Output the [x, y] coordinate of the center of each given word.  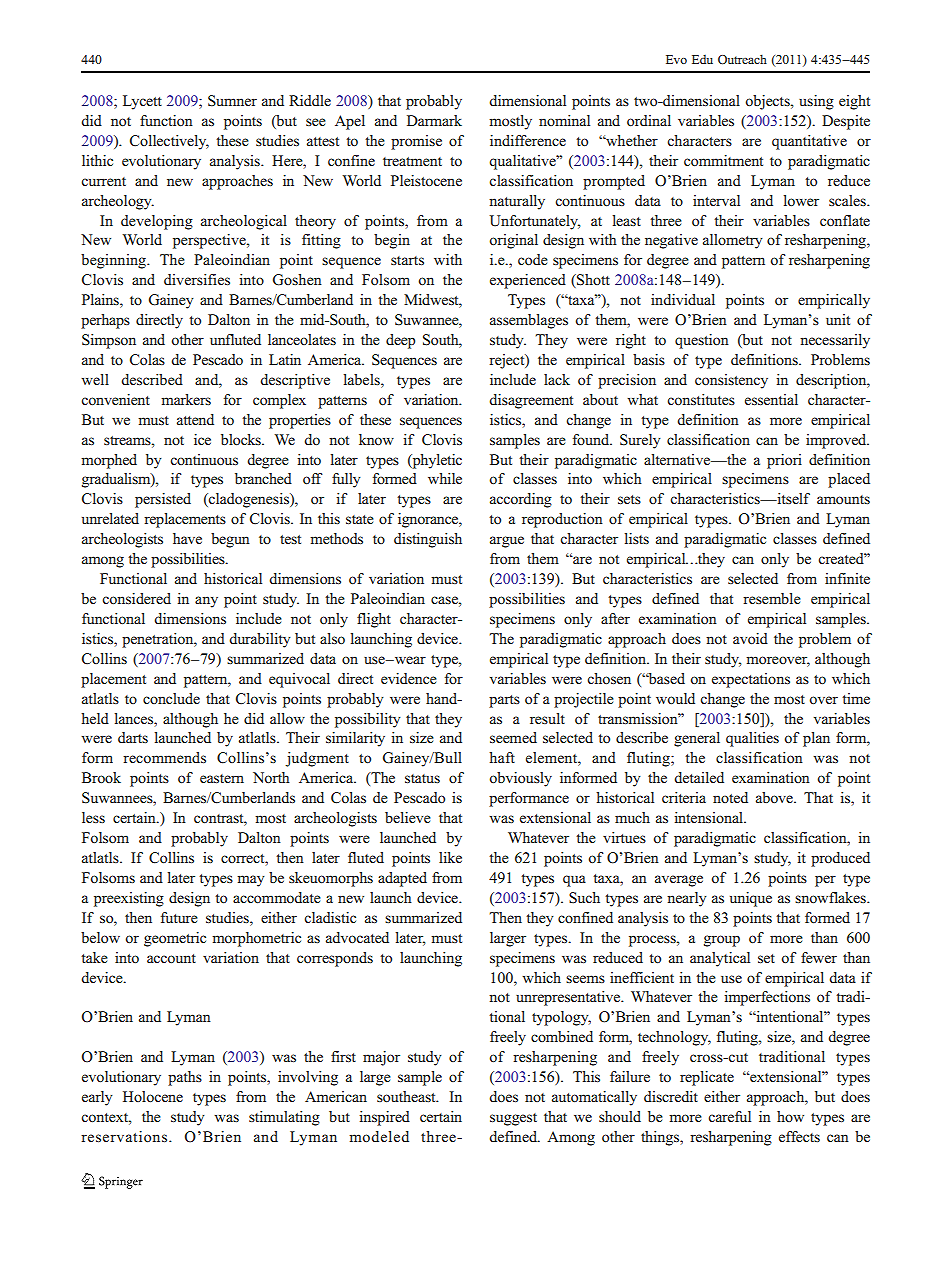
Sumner [232, 101]
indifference [528, 140]
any [206, 602]
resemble [772, 598]
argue [507, 542]
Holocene [153, 1096]
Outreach [742, 59]
